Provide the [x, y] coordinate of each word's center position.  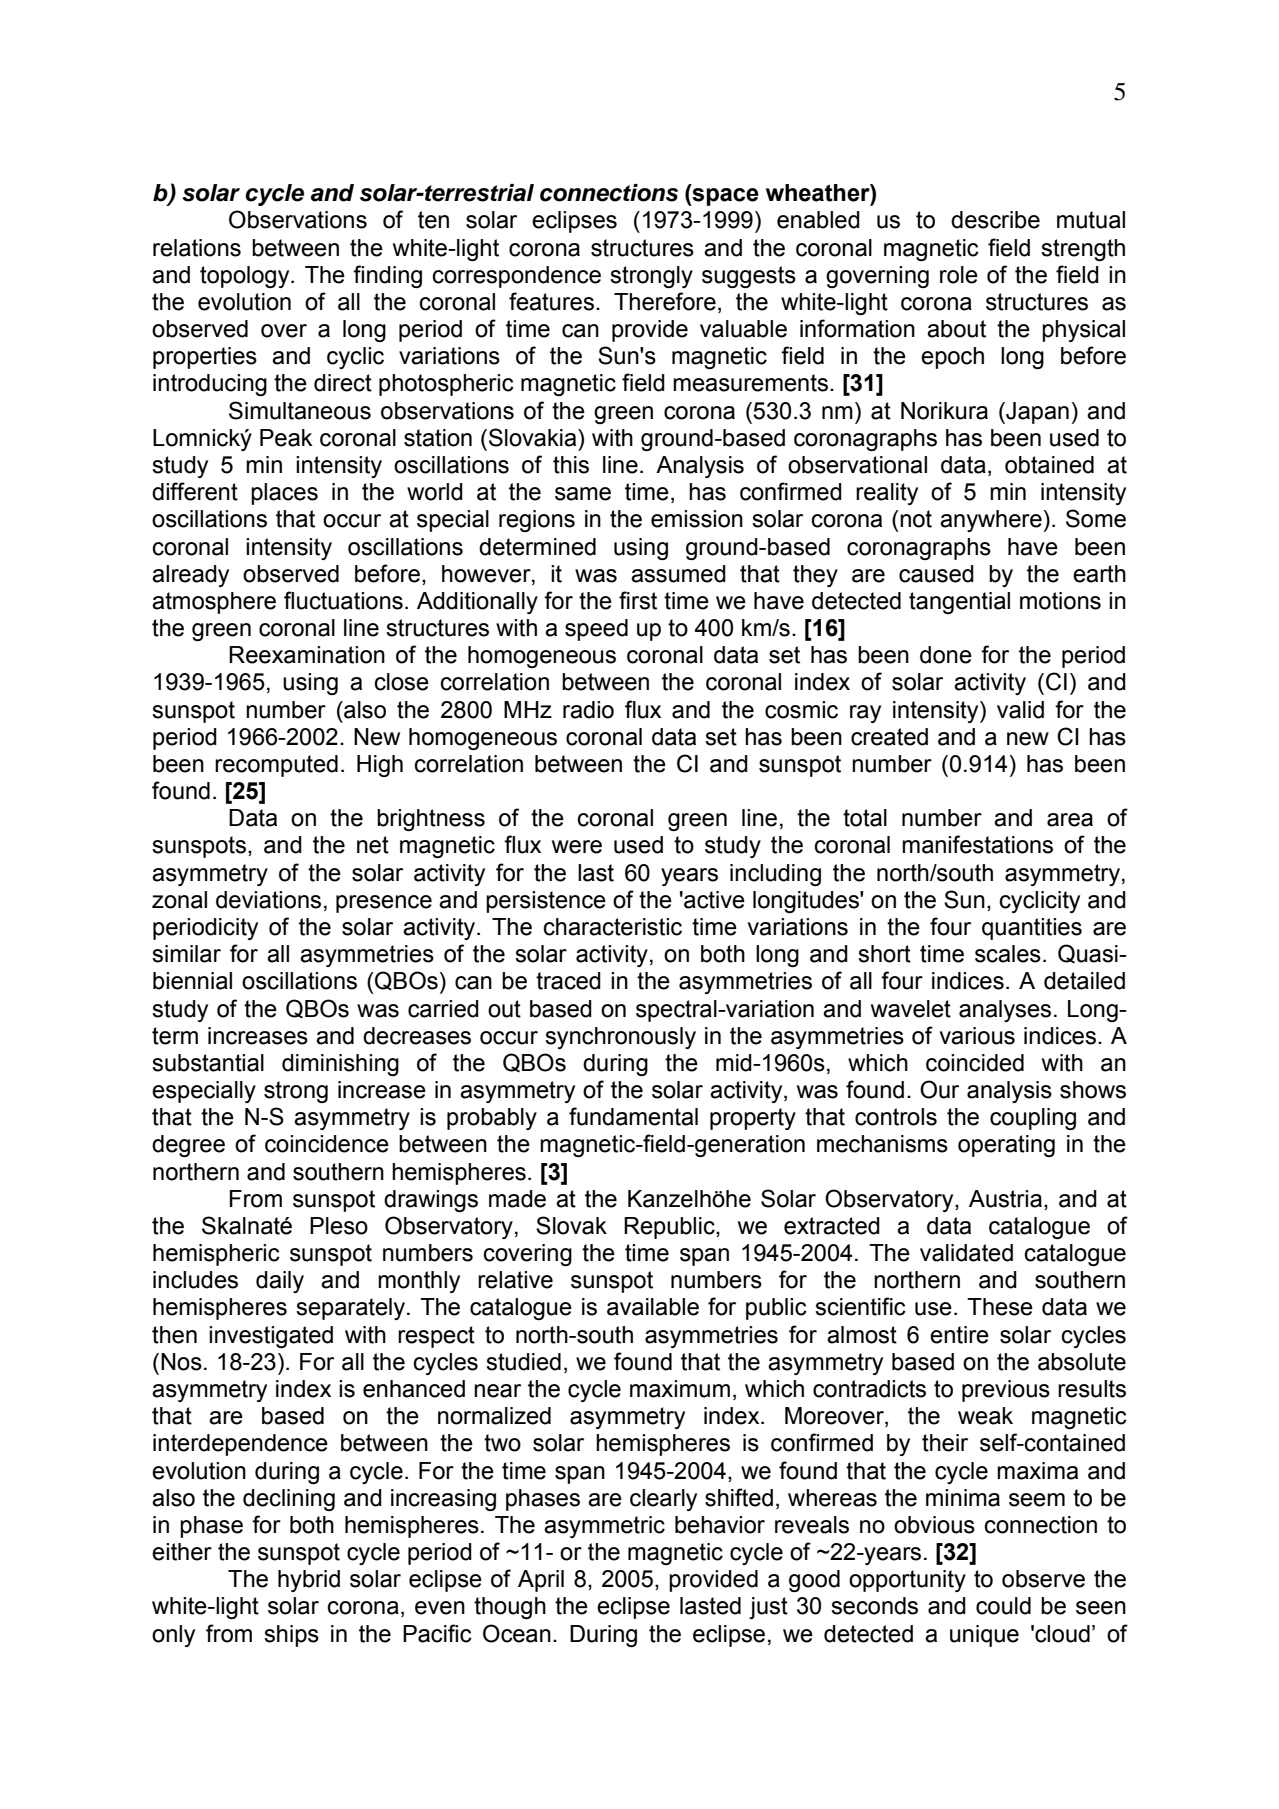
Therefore [665, 301]
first [638, 600]
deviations [268, 900]
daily [280, 1282]
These [1000, 1307]
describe [995, 220]
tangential [959, 603]
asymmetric [604, 1527]
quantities [1032, 929]
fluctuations [343, 600]
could [1003, 1606]
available [653, 1307]
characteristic [613, 927]
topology [246, 277]
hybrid [309, 1581]
